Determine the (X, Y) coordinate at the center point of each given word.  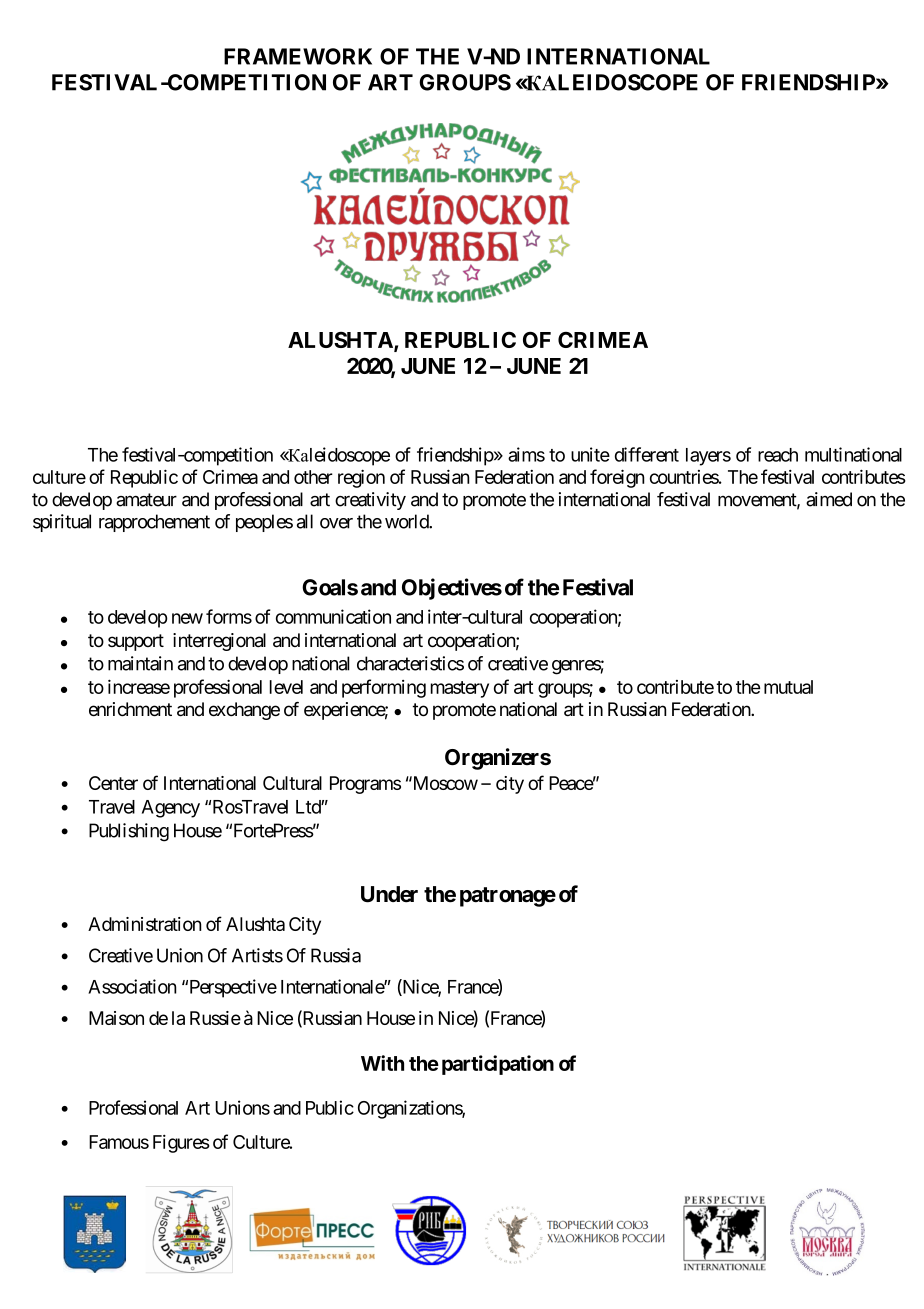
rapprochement (154, 523)
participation (498, 1065)
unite (590, 454)
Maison (116, 1018)
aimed (829, 499)
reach (778, 455)
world (407, 521)
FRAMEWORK (298, 56)
